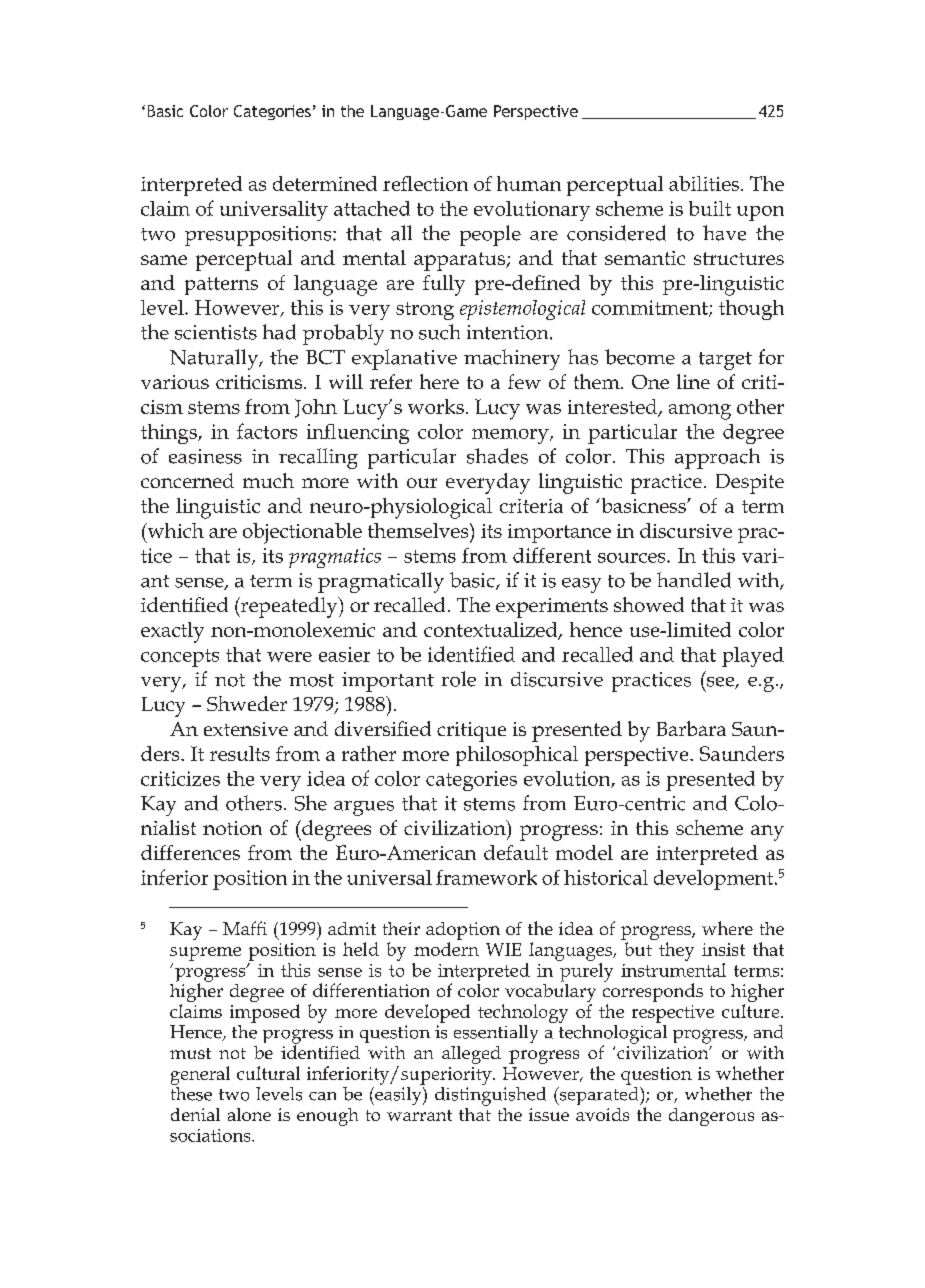 The height and width of the page is (1288, 925). I want to click on were, so click(289, 657).
